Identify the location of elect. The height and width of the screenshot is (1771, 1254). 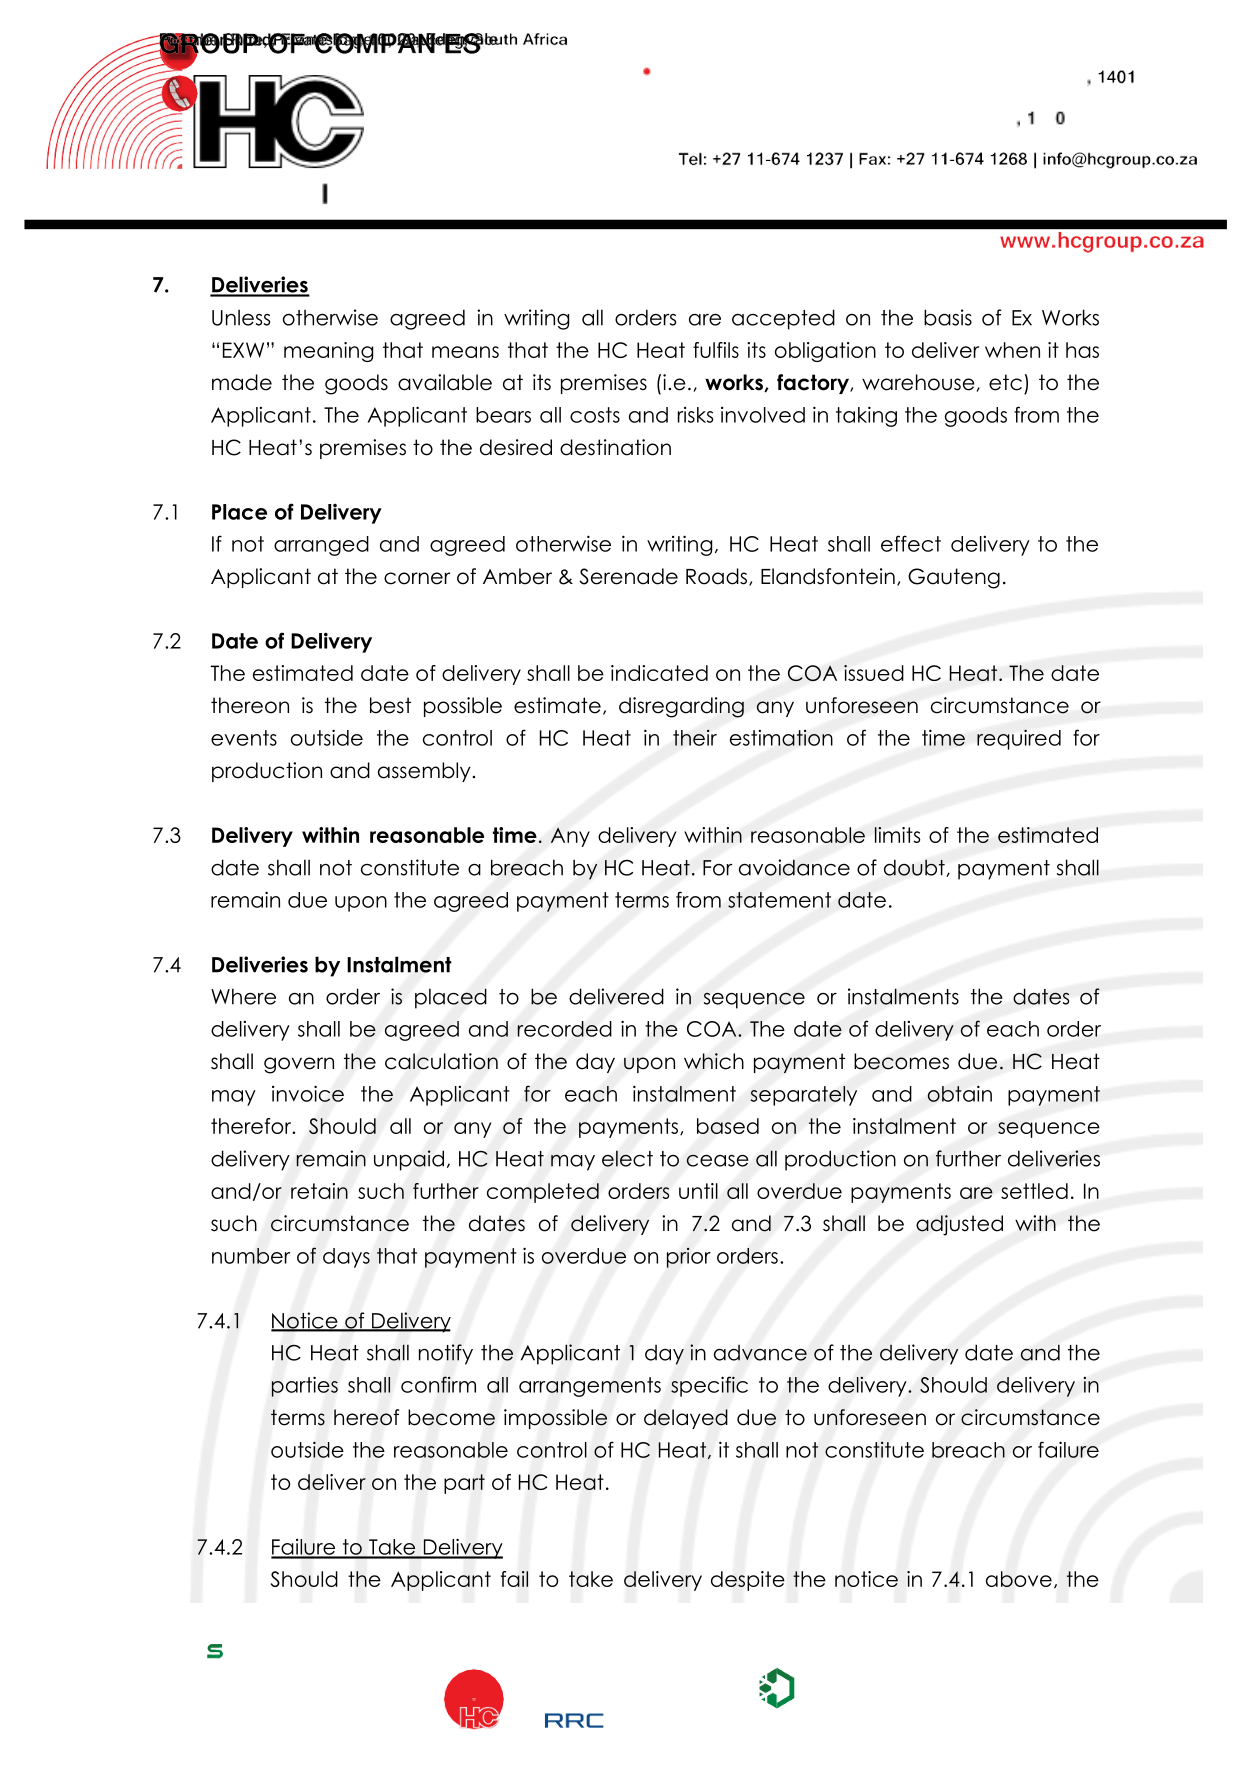
(627, 1158).
